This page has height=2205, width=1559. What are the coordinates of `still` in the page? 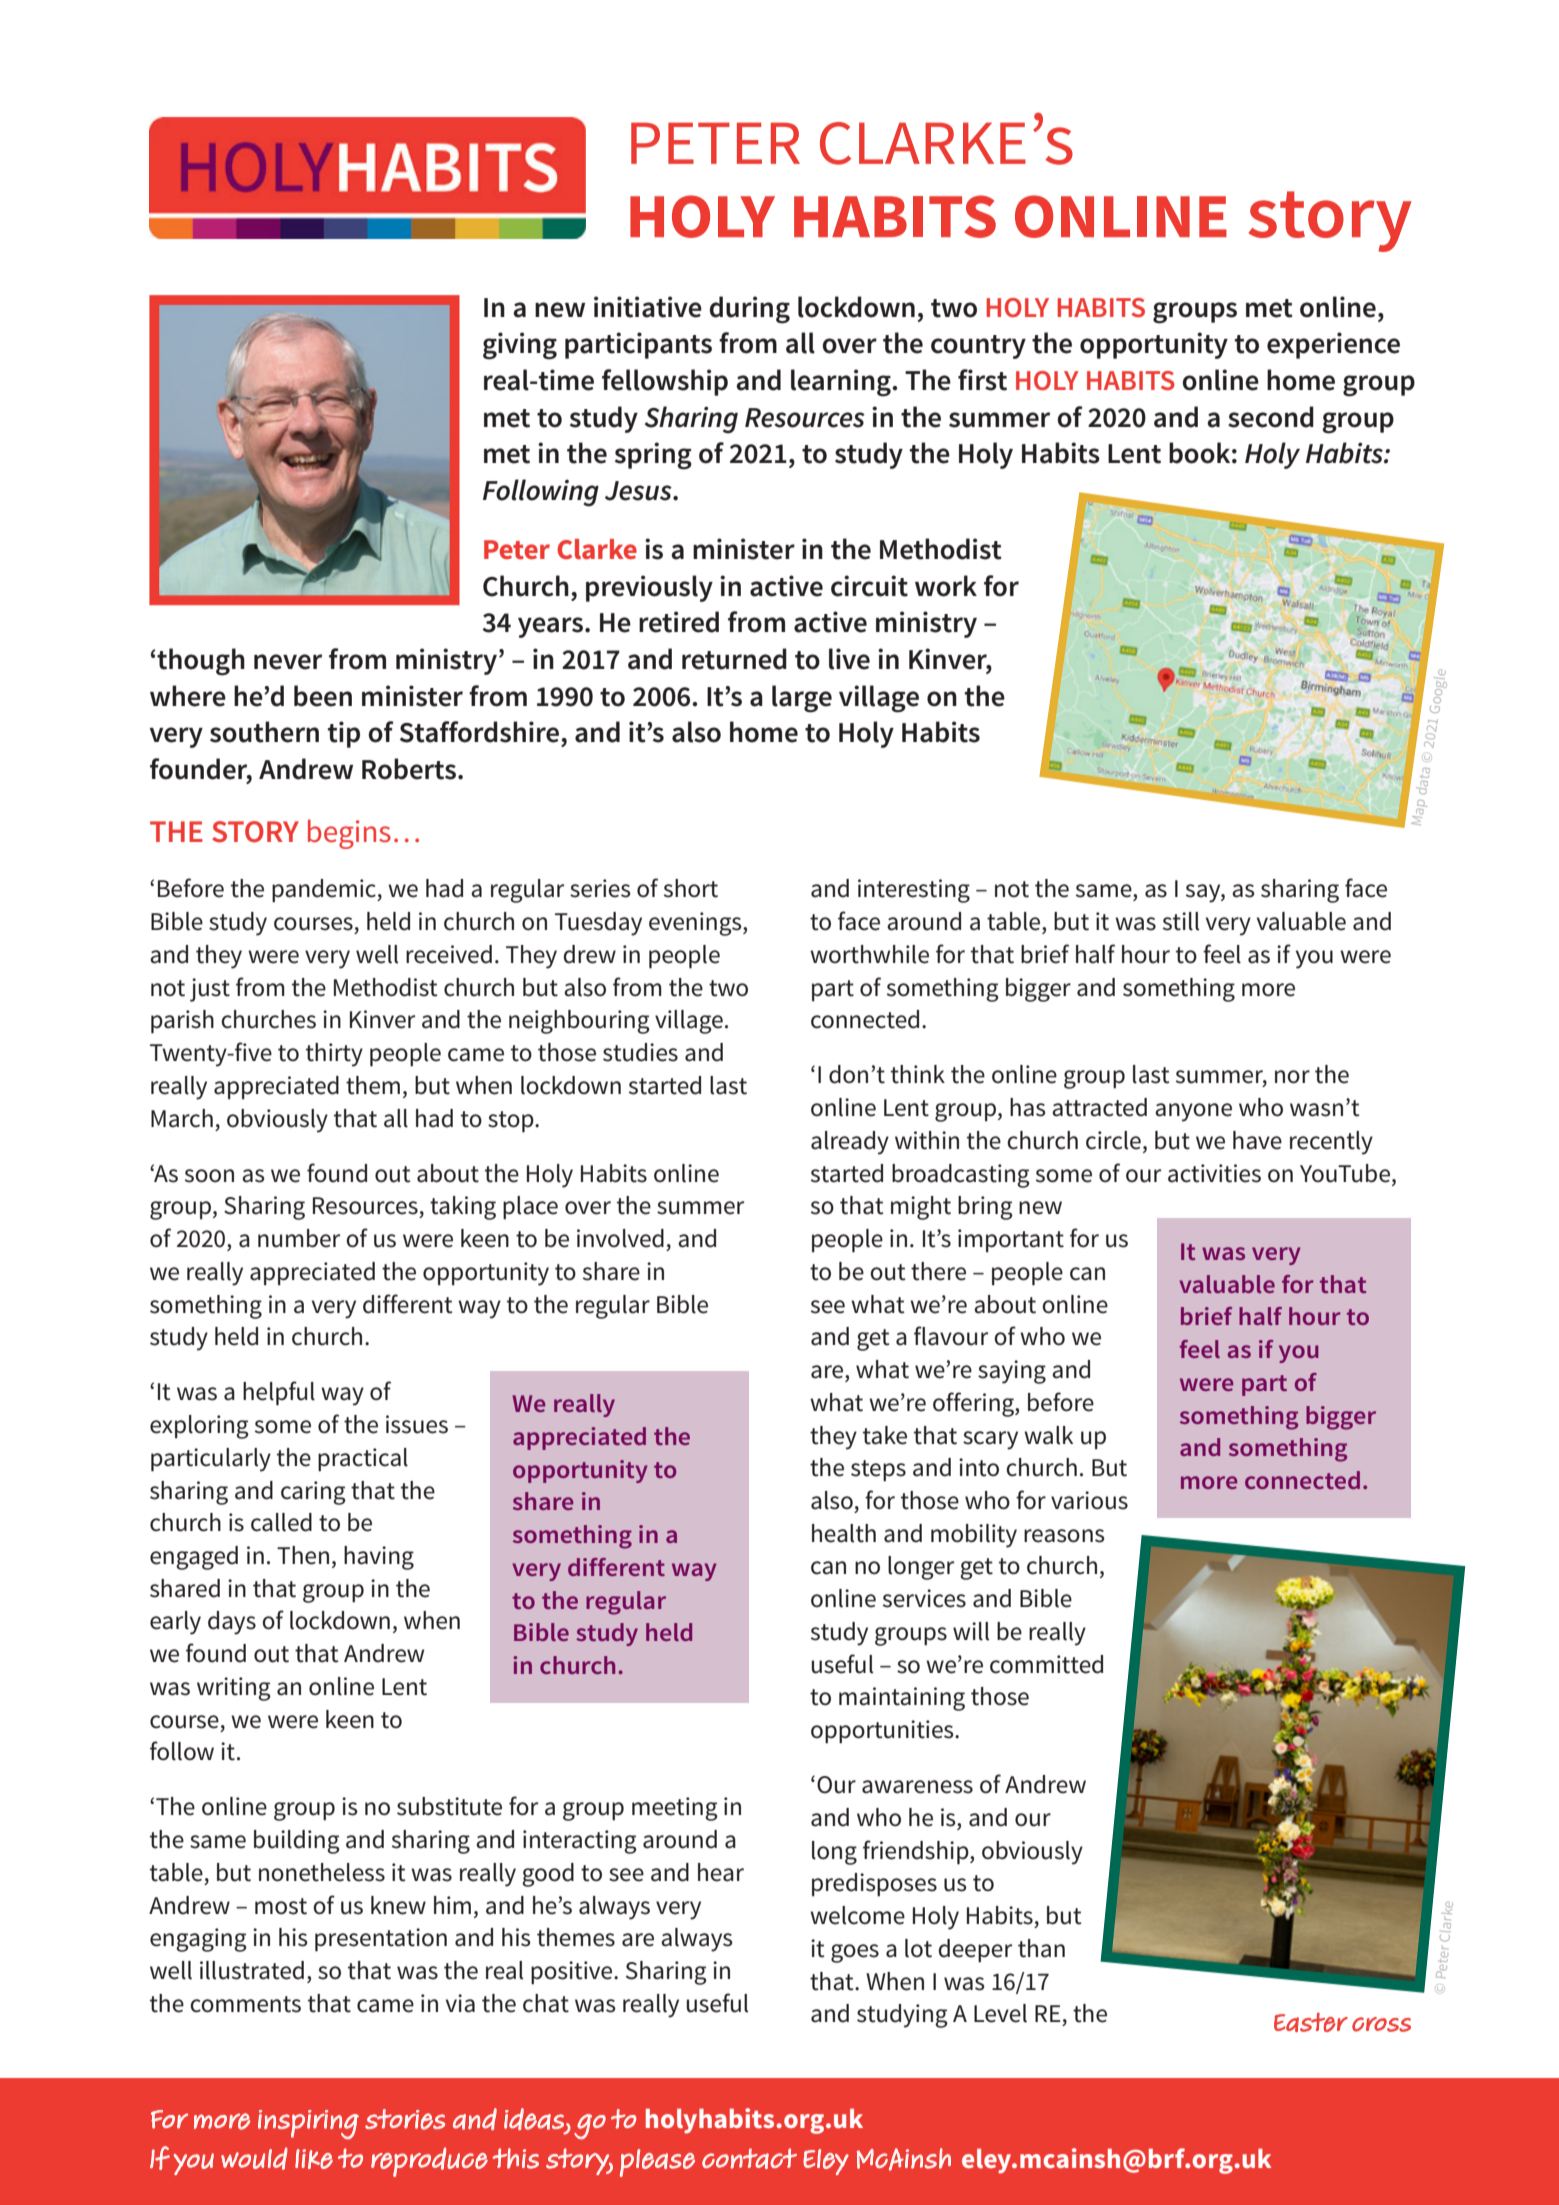 It's located at (1181, 921).
